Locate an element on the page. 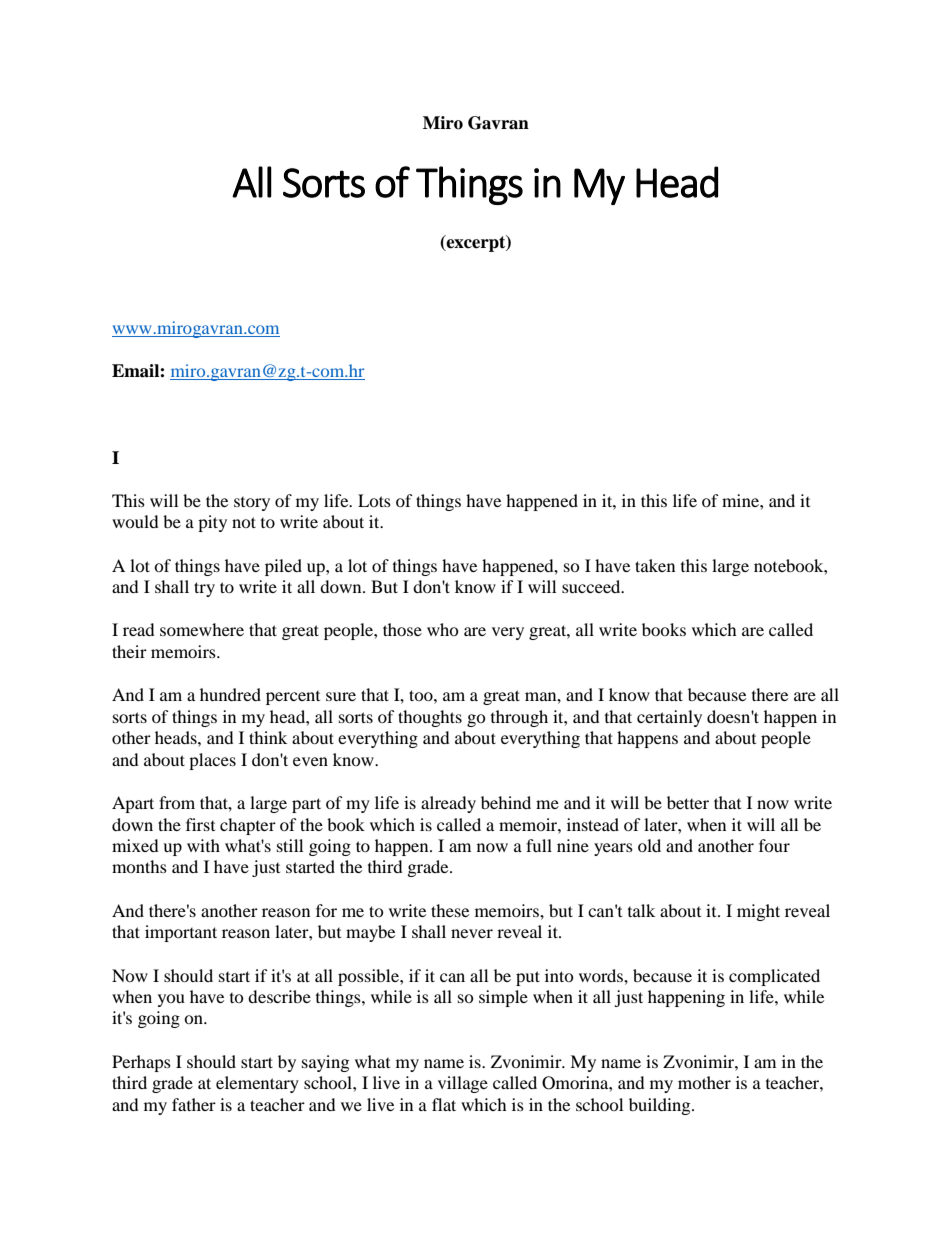 The width and height of the page is (952, 1233). hundred is located at coordinates (230, 694).
